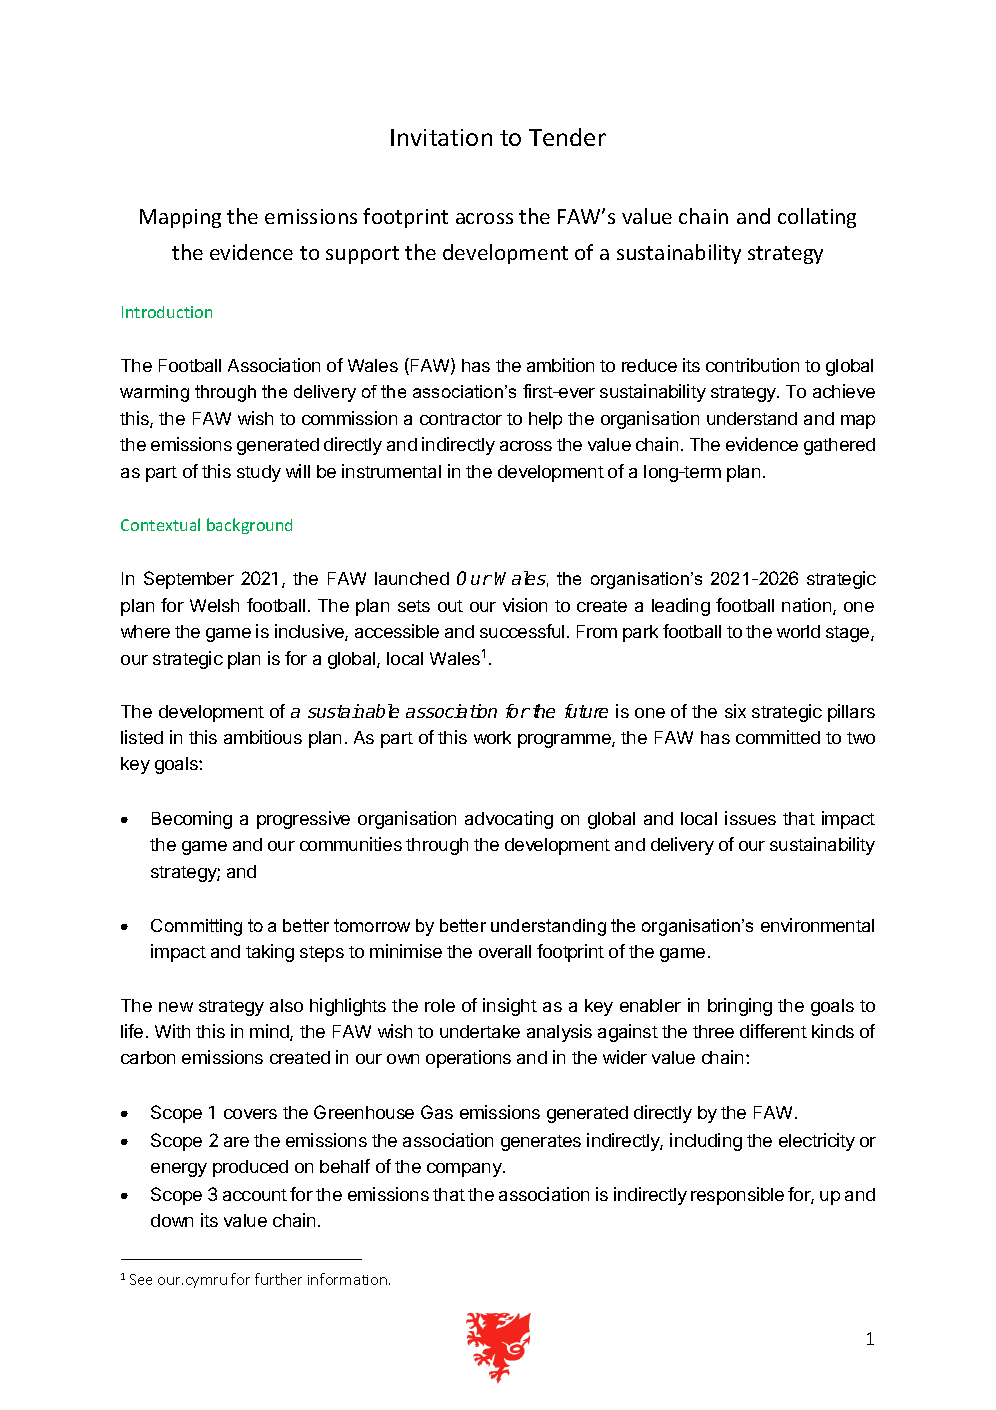 The image size is (996, 1410). What do you see at coordinates (817, 218) in the document?
I see `collating` at bounding box center [817, 218].
